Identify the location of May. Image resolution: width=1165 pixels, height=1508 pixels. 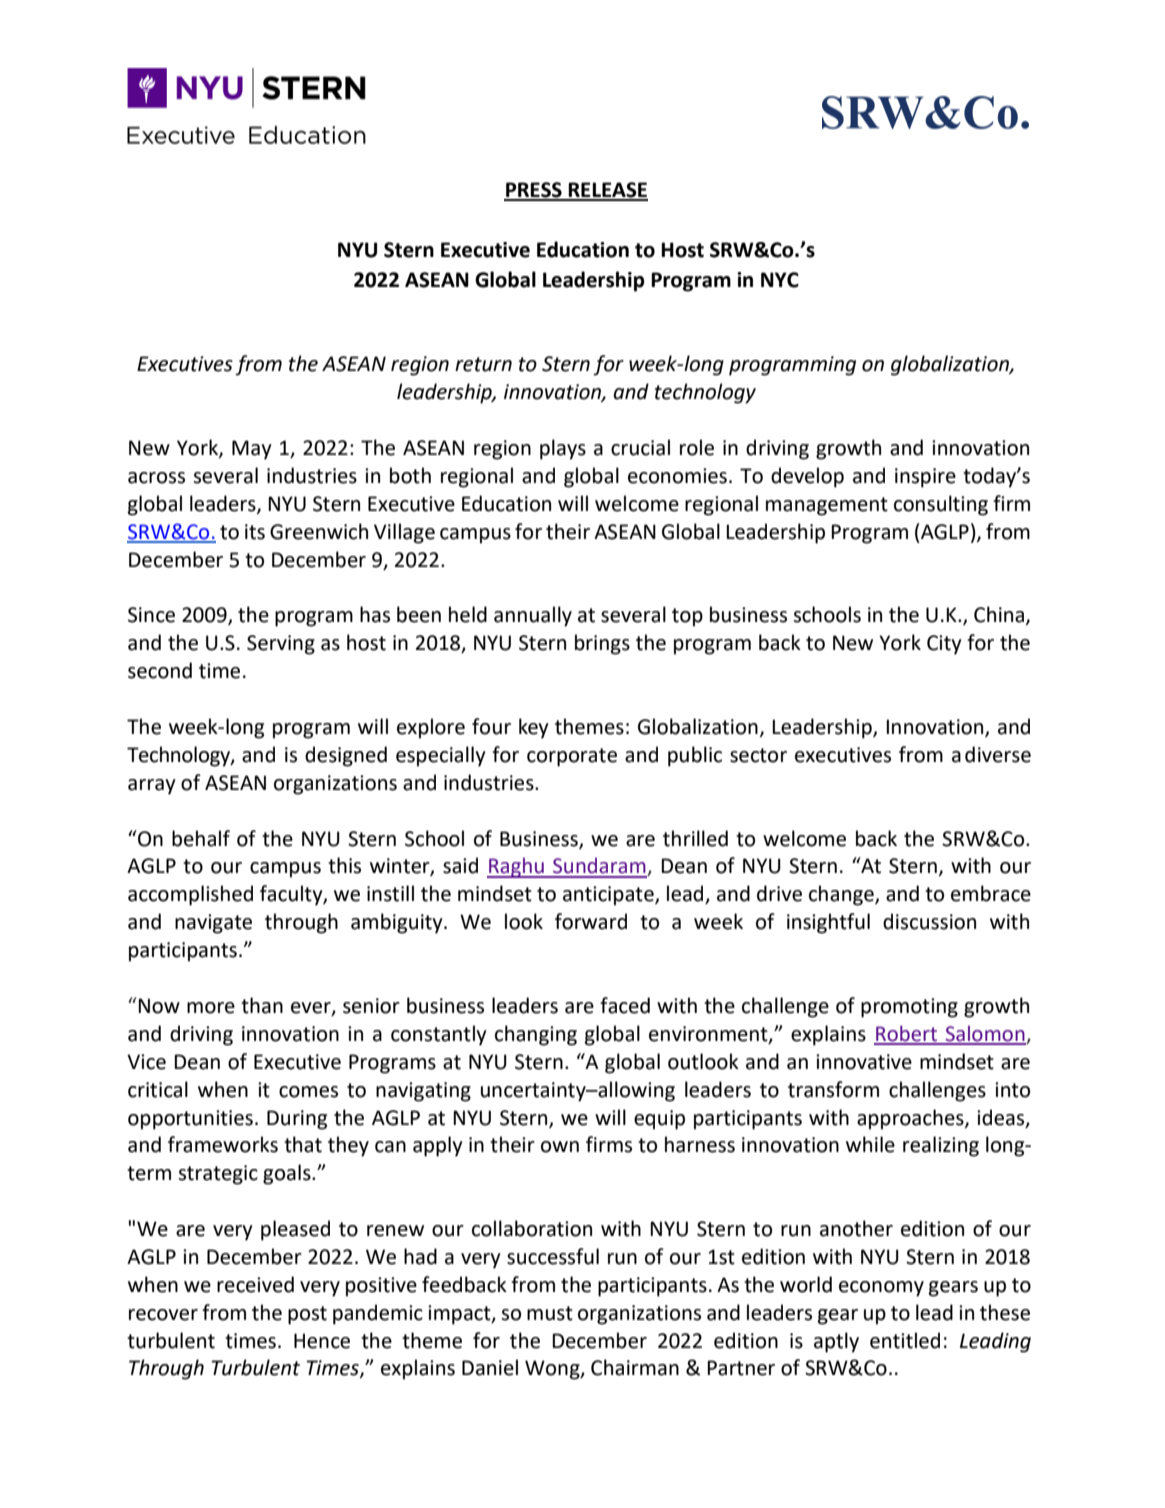
(252, 450).
